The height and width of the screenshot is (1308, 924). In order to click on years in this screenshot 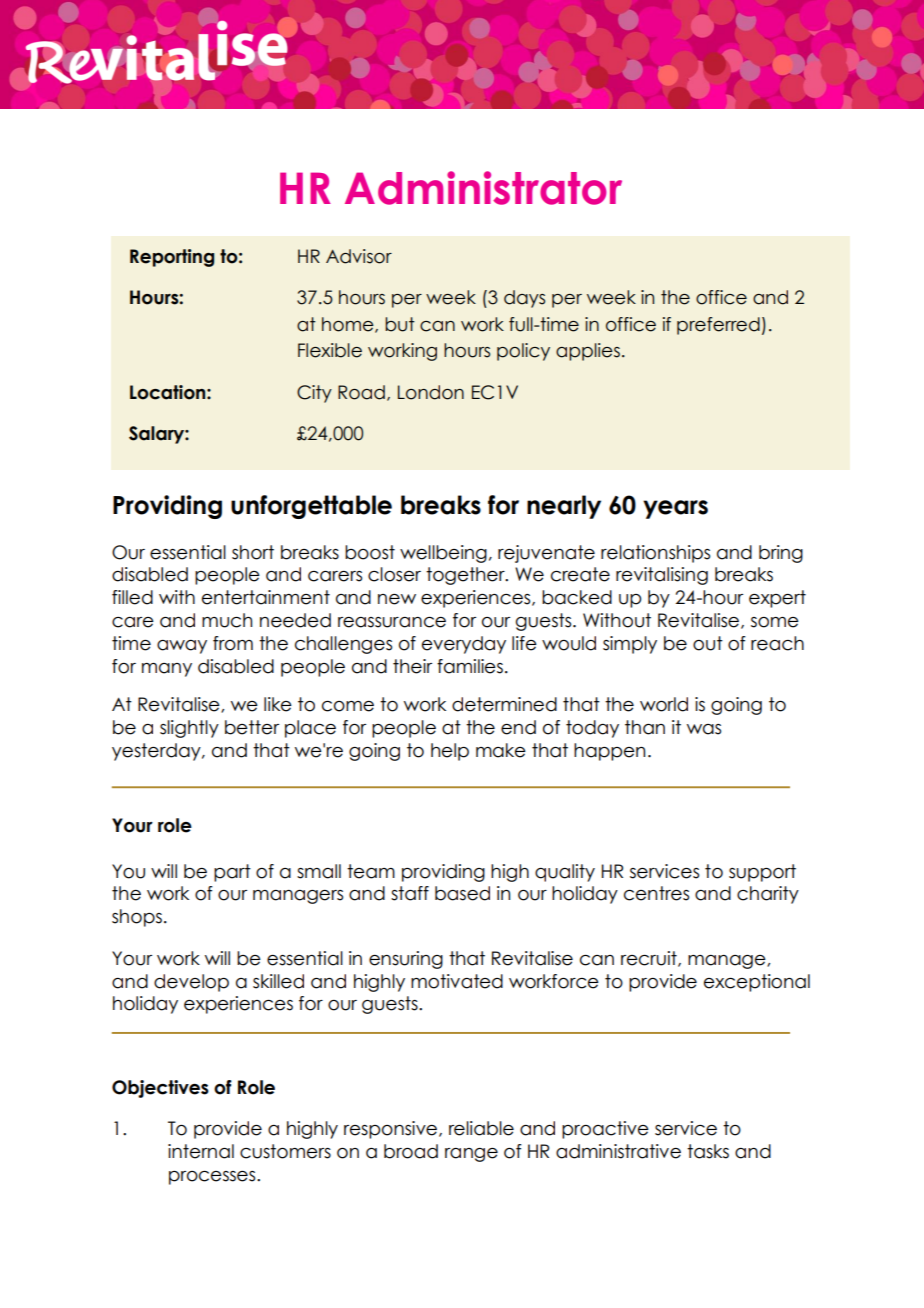, I will do `click(675, 509)`.
